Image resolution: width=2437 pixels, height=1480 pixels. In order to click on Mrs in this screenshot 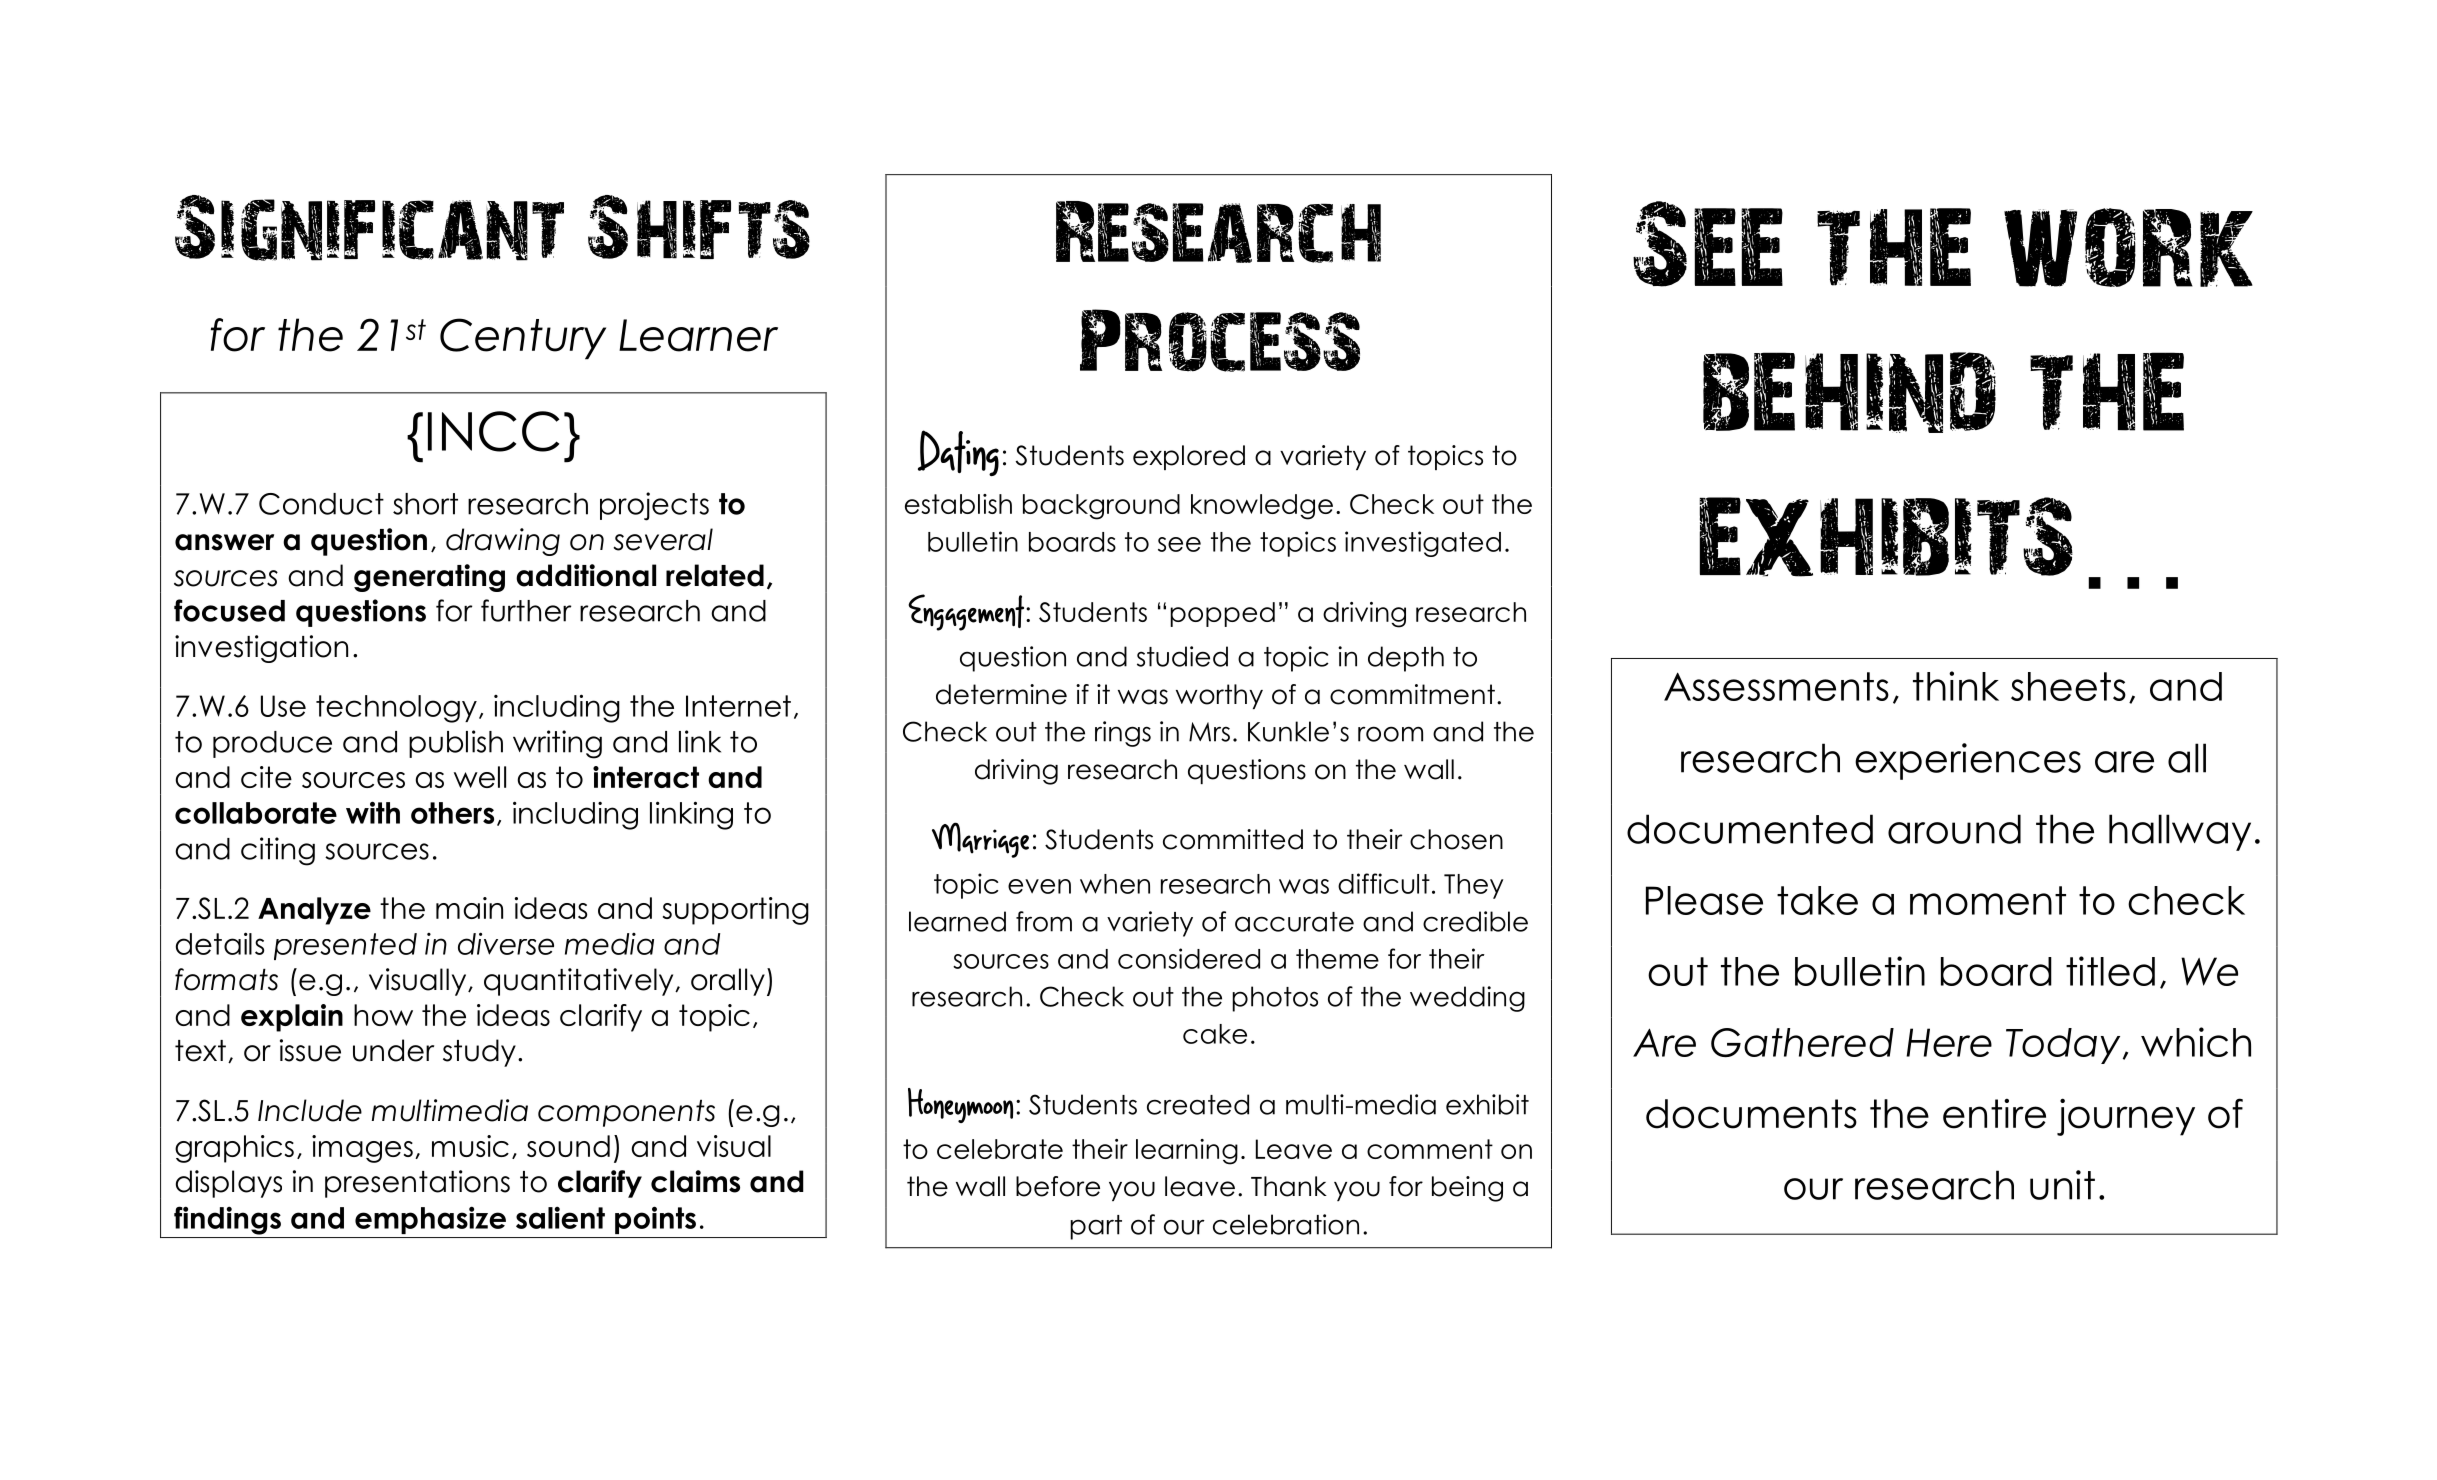, I will do `click(1209, 732)`.
